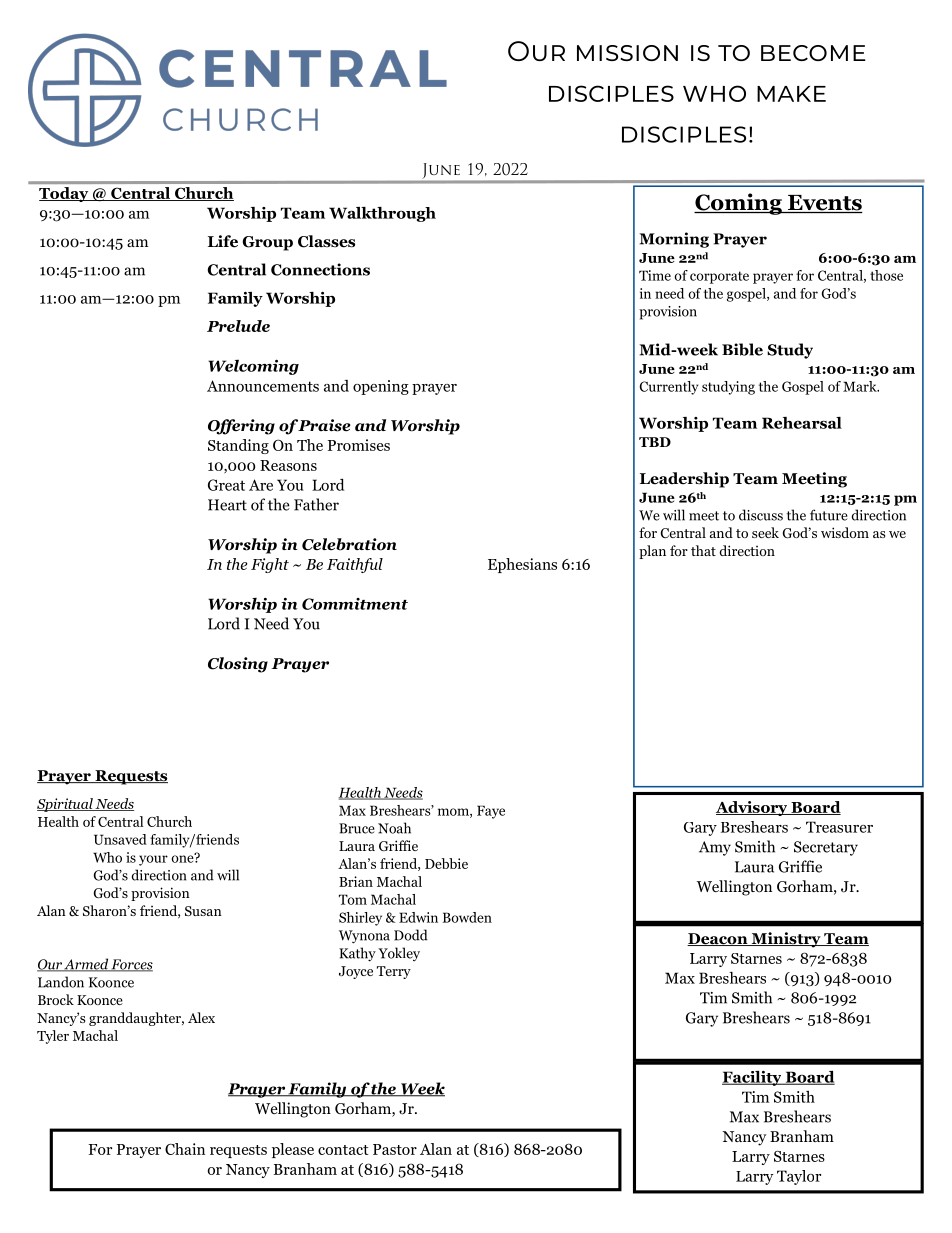  Describe the element at coordinates (120, 839) in the screenshot. I see `Unsaved` at that location.
